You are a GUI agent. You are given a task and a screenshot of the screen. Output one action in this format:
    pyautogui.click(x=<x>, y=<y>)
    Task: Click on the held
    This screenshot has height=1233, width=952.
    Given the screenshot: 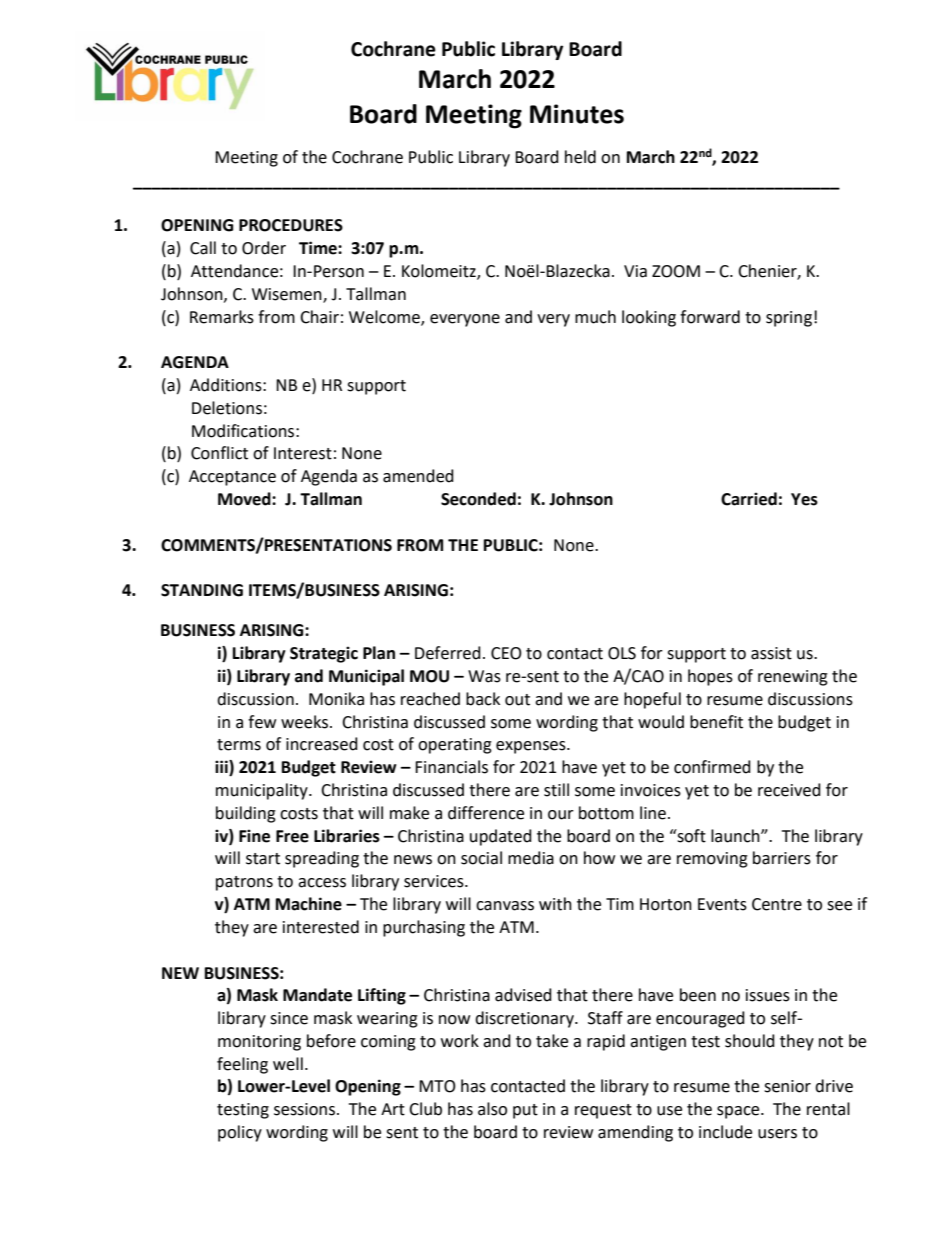 What is the action you would take?
    pyautogui.click(x=580, y=157)
